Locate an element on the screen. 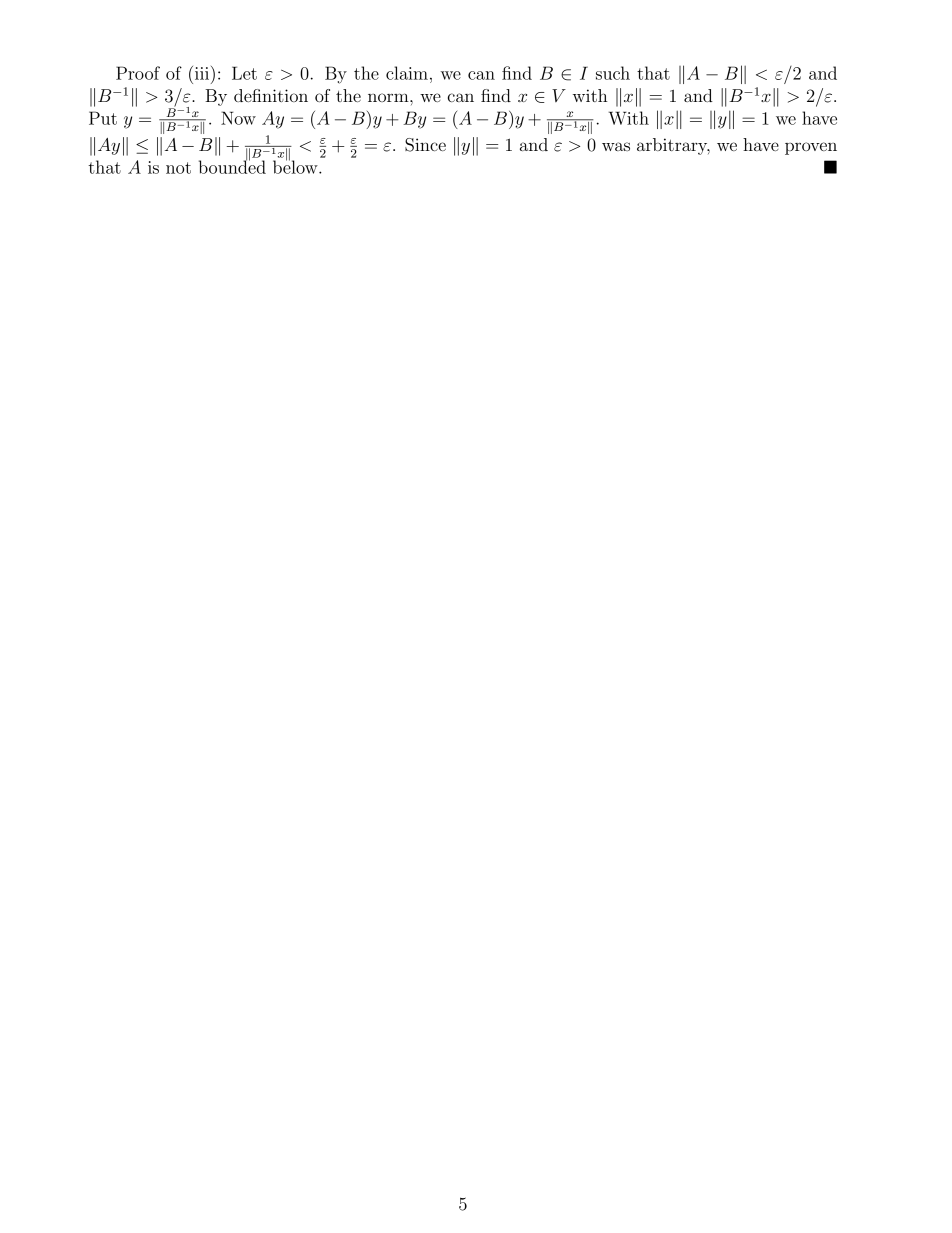 The height and width of the screenshot is (1233, 952). Put is located at coordinates (103, 118).
